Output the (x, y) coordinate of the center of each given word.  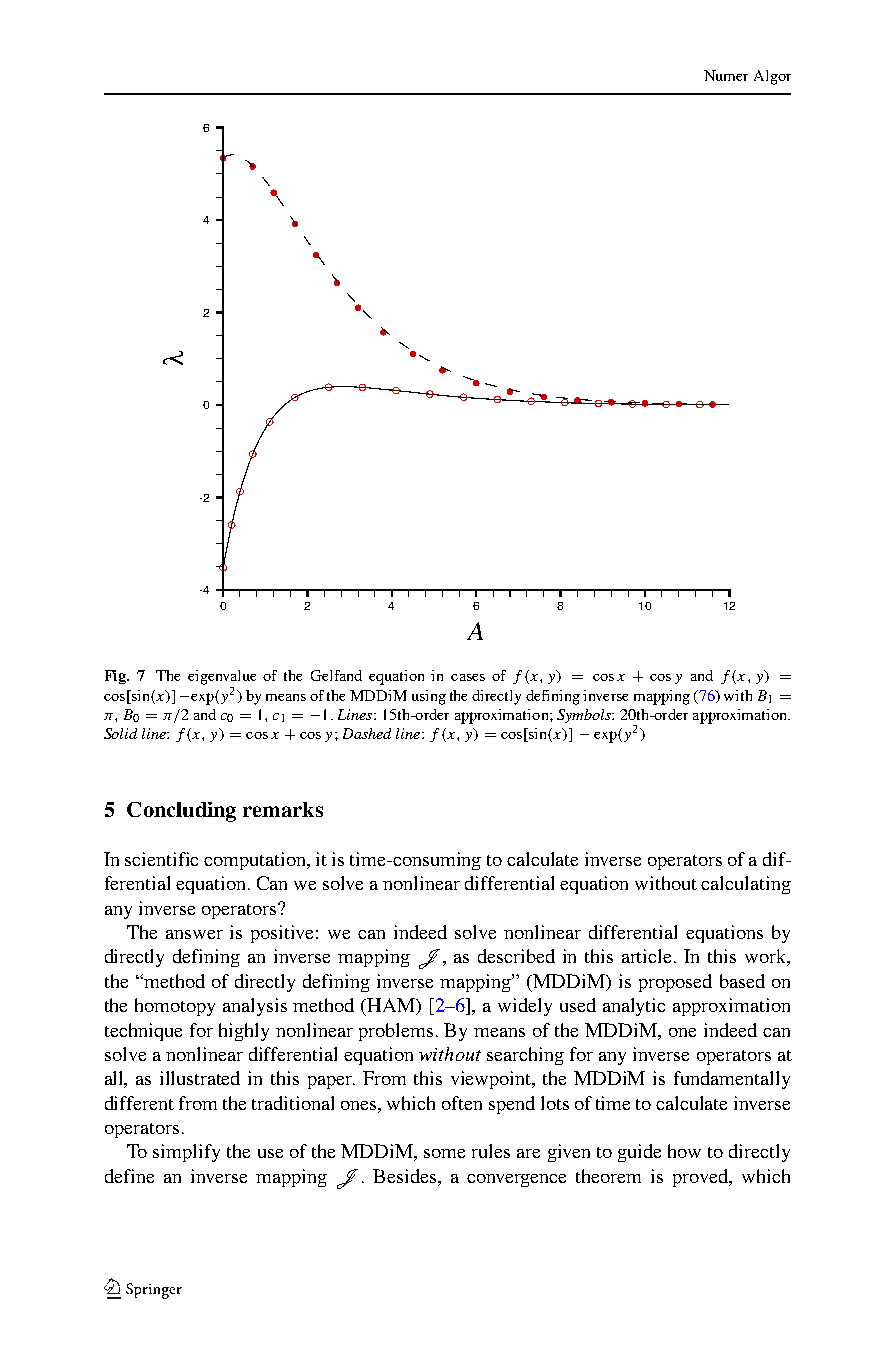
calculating (746, 885)
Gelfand (336, 675)
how (684, 1151)
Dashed (367, 733)
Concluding (181, 812)
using (429, 697)
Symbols (585, 716)
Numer (726, 75)
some (444, 1153)
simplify (186, 1153)
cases (468, 677)
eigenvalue (222, 677)
